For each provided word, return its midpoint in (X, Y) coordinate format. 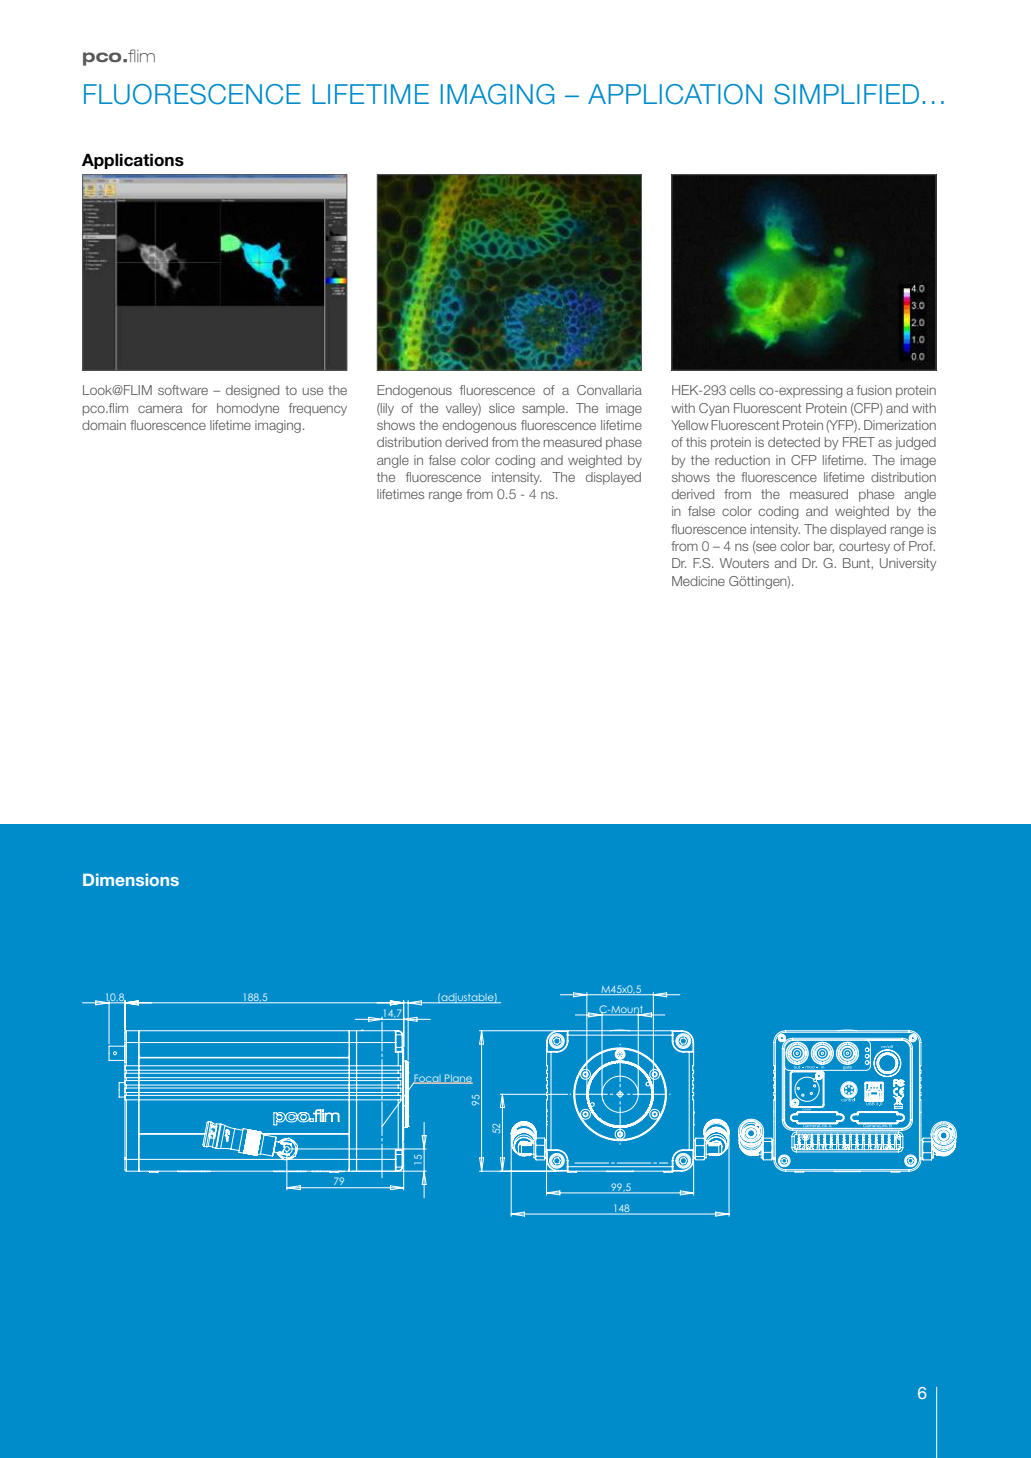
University (908, 564)
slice (502, 408)
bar (824, 547)
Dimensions (131, 879)
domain (104, 425)
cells (742, 390)
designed (252, 391)
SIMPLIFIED (846, 94)
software (183, 390)
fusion (874, 390)
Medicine (698, 581)
